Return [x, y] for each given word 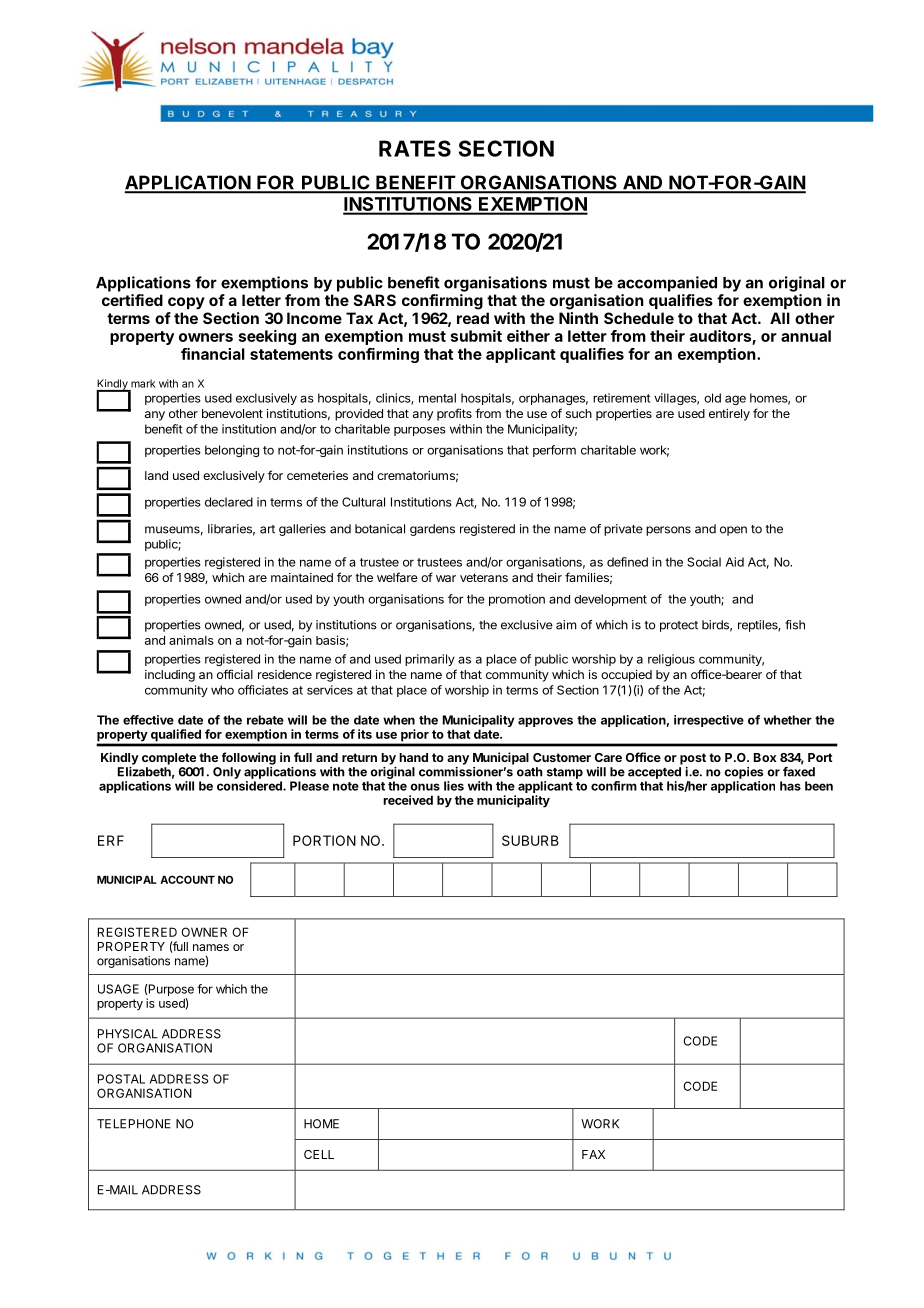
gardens [432, 530]
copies [743, 773]
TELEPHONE [134, 1124]
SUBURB [530, 840]
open [733, 531]
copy [186, 303]
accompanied [667, 284]
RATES [415, 148]
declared [229, 502]
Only [227, 773]
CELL [319, 1154]
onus [425, 787]
